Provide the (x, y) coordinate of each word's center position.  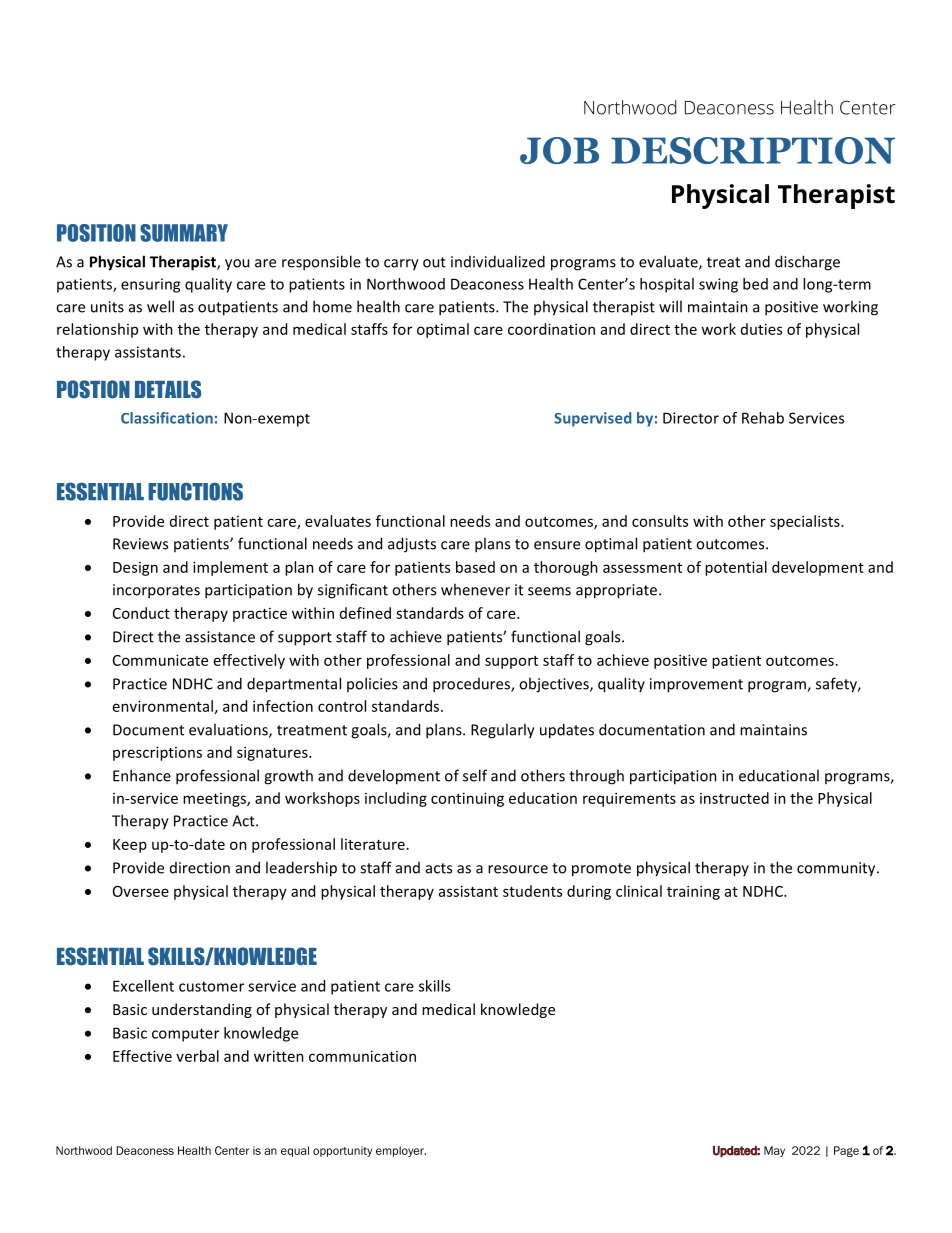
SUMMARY (184, 233)
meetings (215, 800)
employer (401, 1151)
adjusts (412, 545)
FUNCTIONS (195, 491)
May (774, 1151)
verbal (197, 1056)
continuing (467, 799)
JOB (559, 150)
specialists (806, 522)
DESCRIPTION (753, 150)
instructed (734, 798)
